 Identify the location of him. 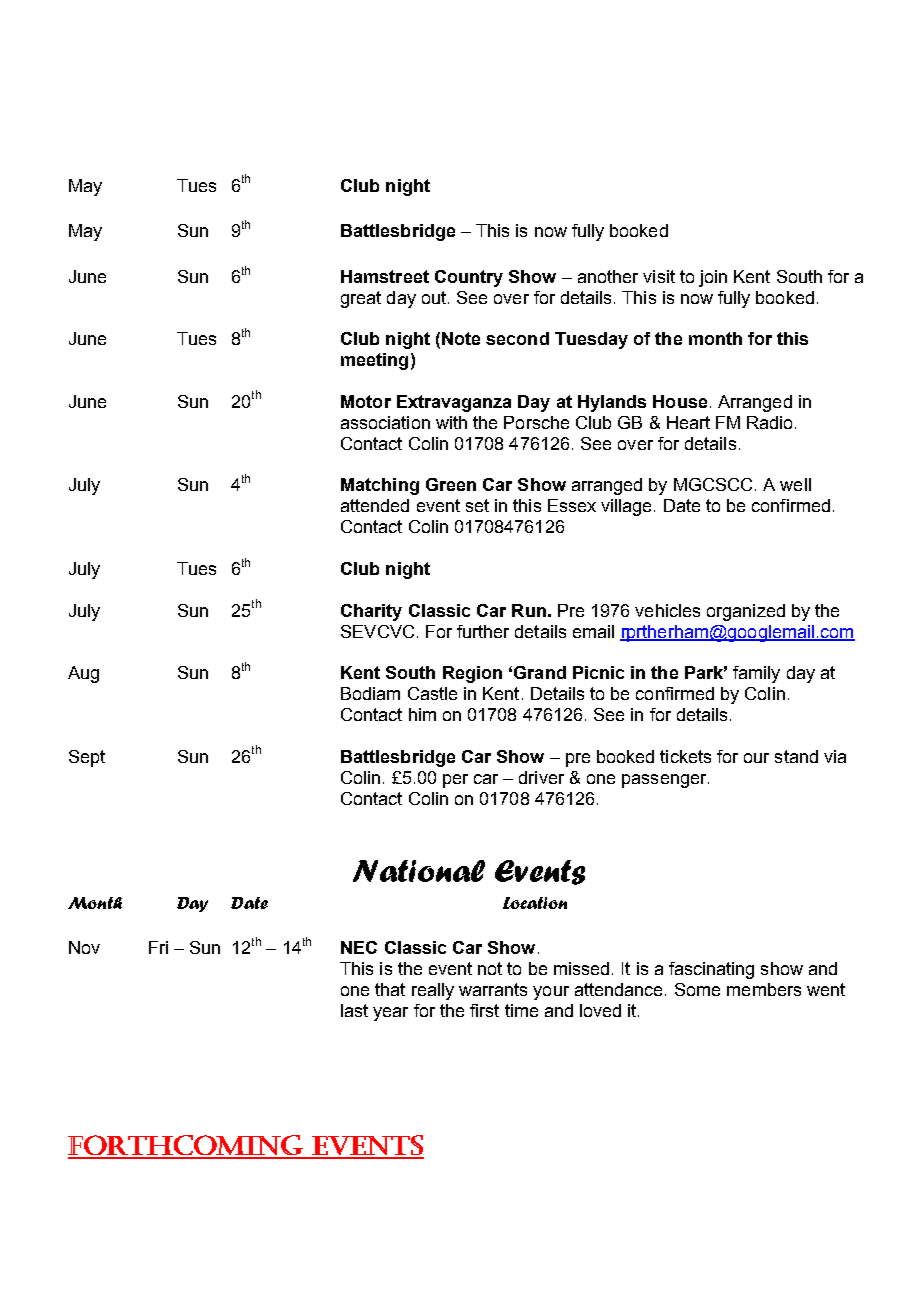
(422, 714).
